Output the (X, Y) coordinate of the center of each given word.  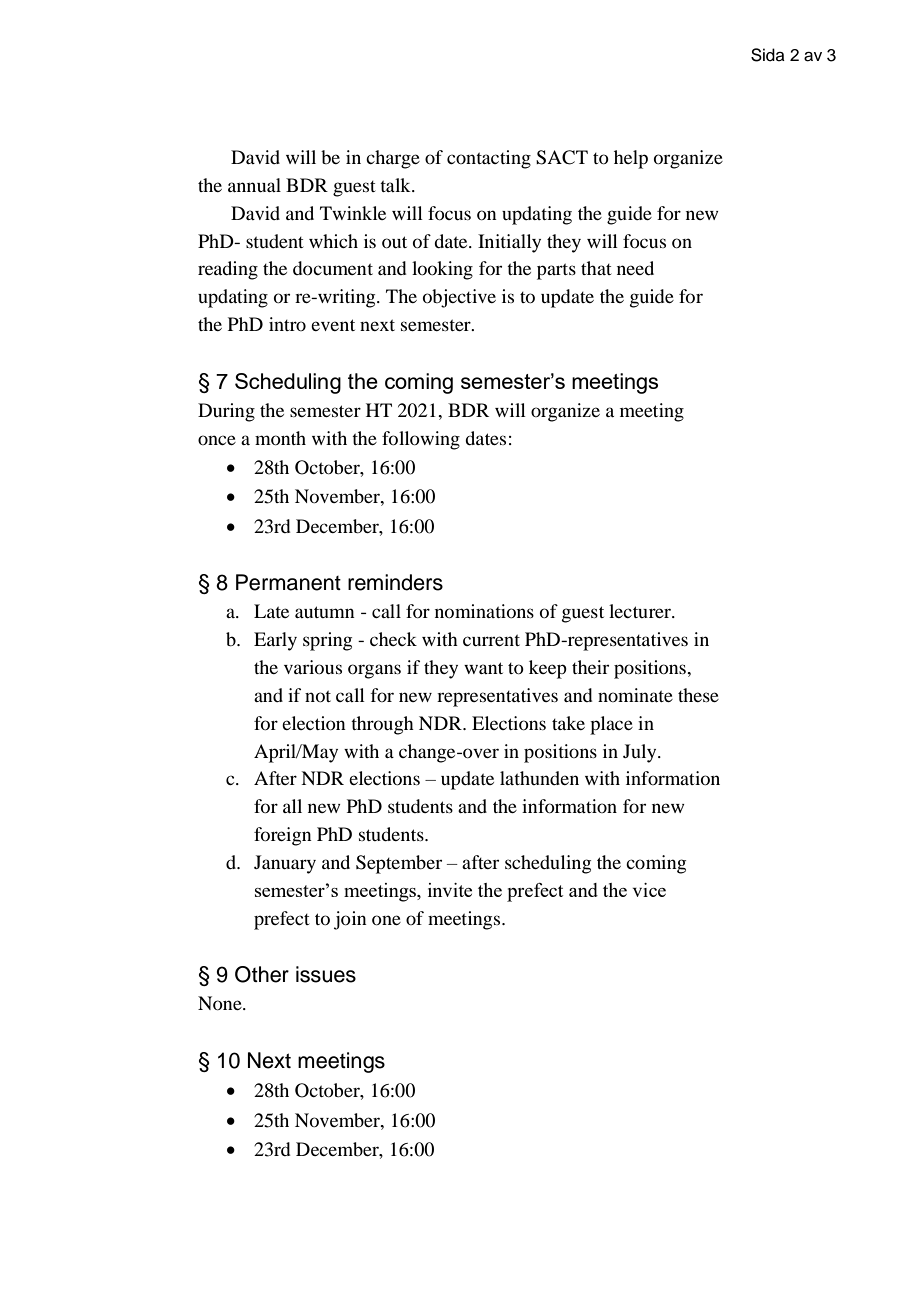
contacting (489, 159)
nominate (635, 695)
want (483, 668)
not (318, 696)
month (280, 438)
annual (254, 185)
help (631, 159)
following (421, 440)
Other (262, 974)
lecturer (641, 611)
